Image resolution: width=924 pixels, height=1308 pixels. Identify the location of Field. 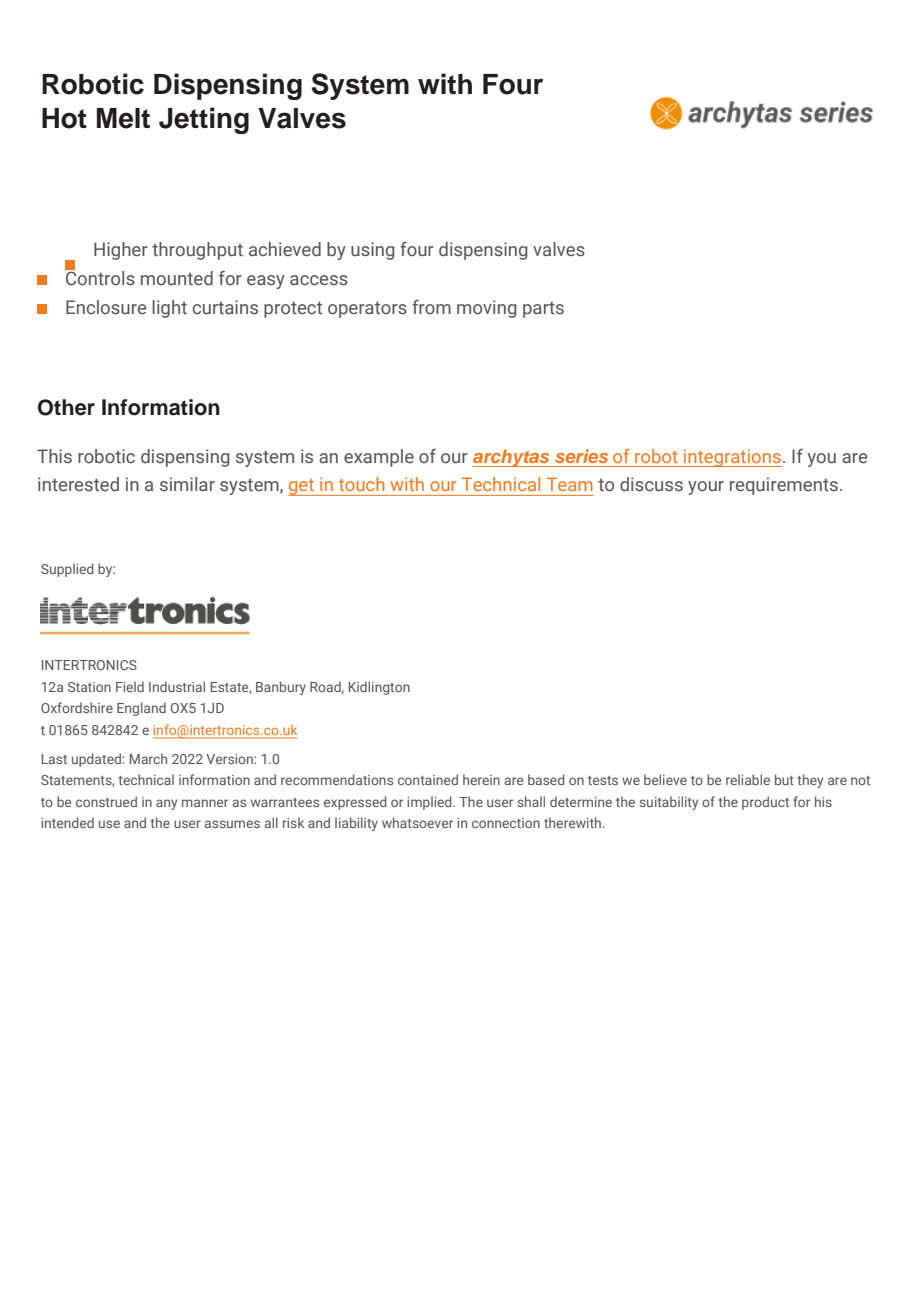
(130, 686).
